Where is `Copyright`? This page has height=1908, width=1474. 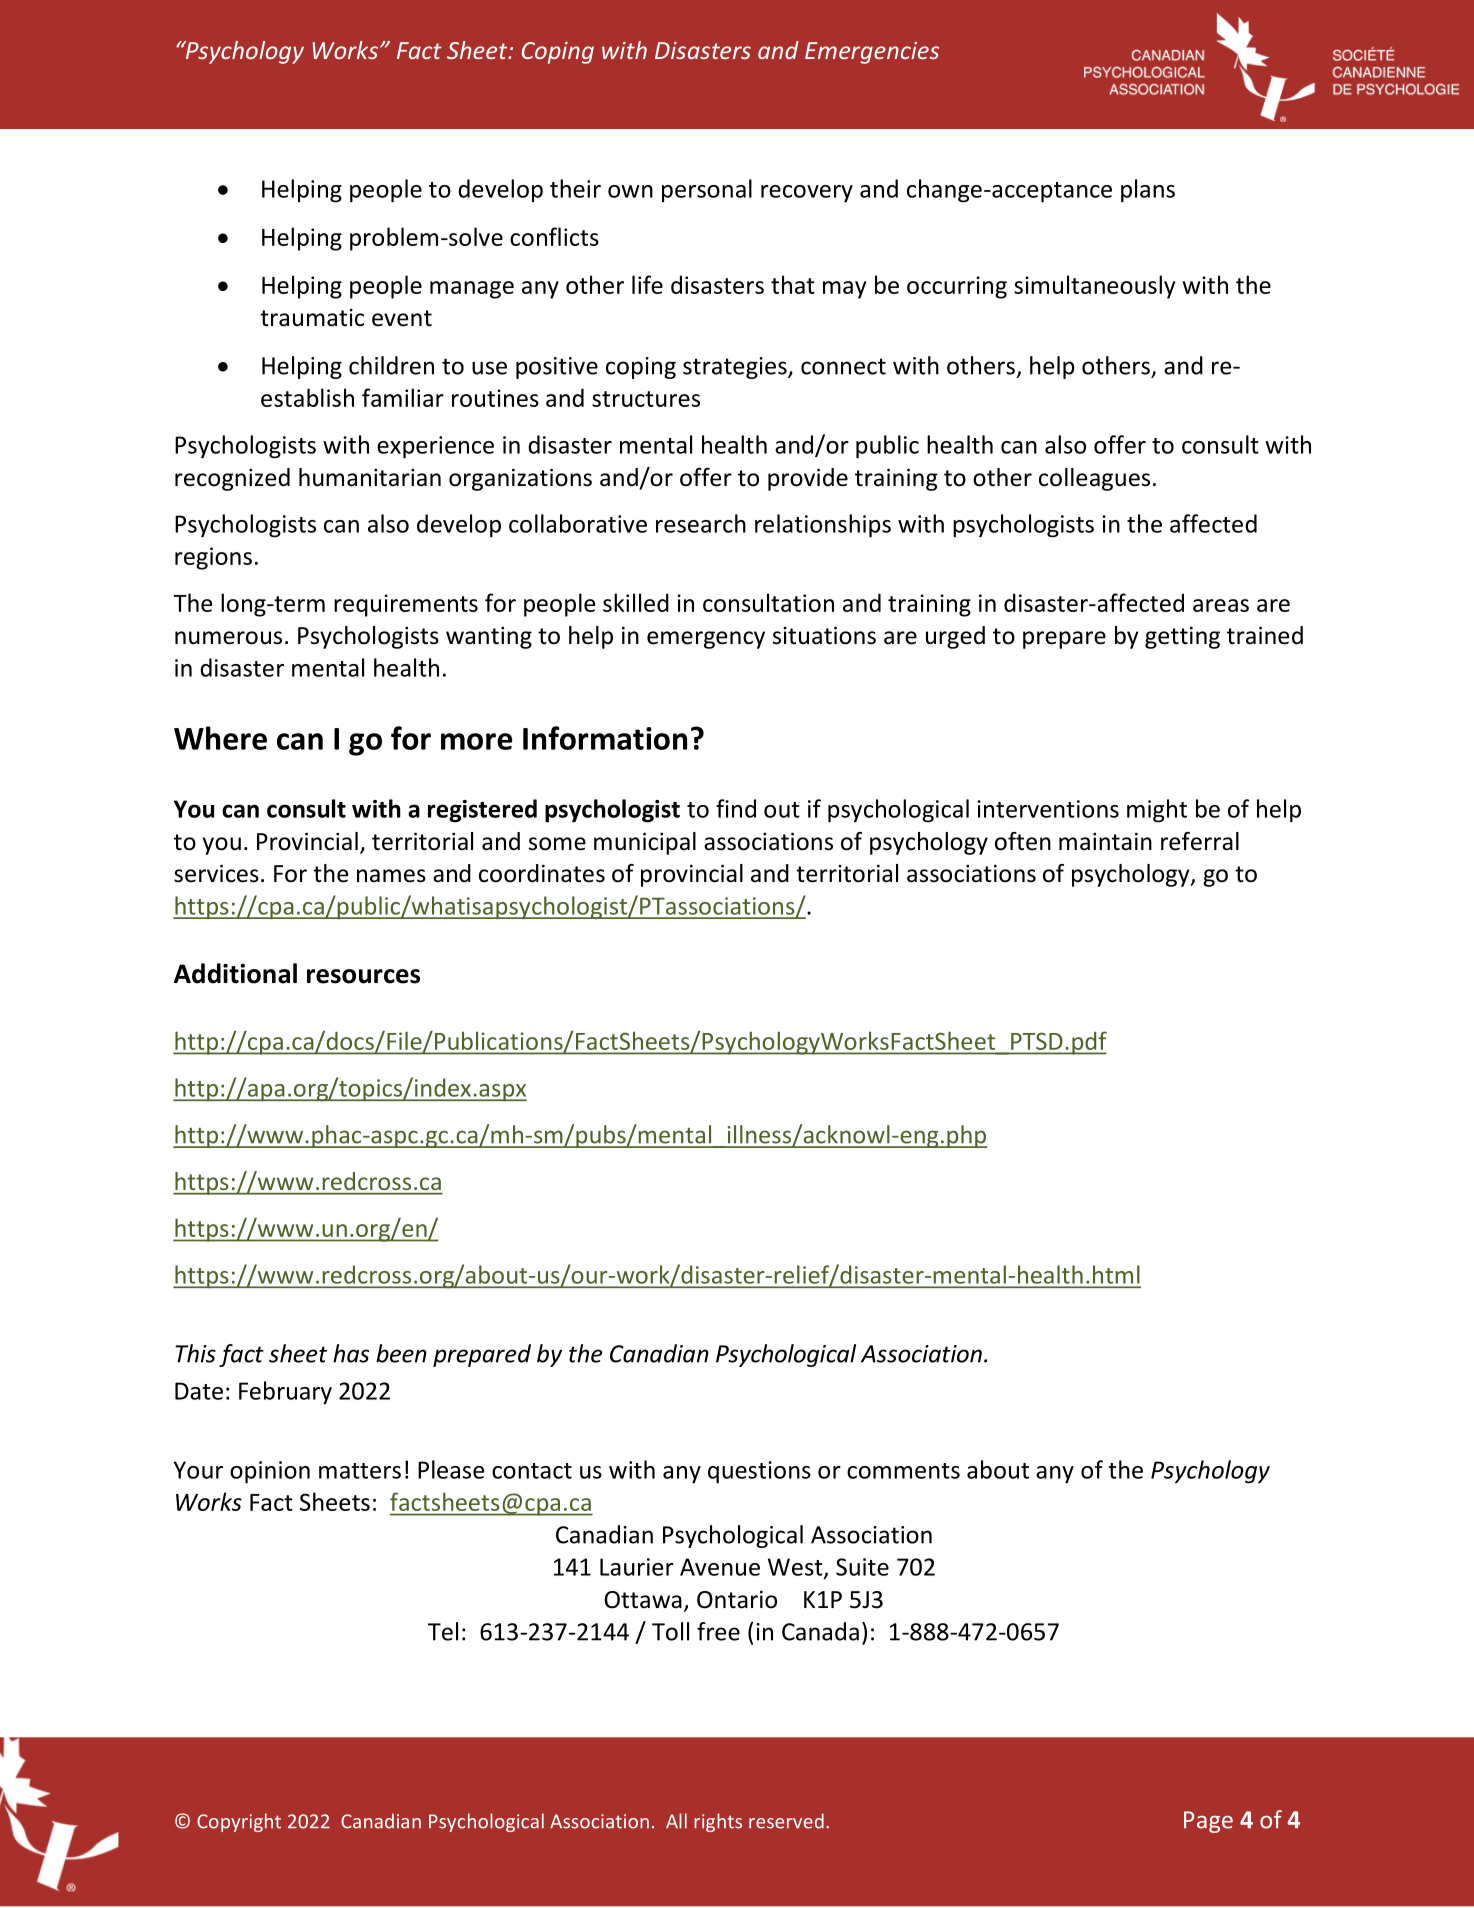 Copyright is located at coordinates (239, 1822).
